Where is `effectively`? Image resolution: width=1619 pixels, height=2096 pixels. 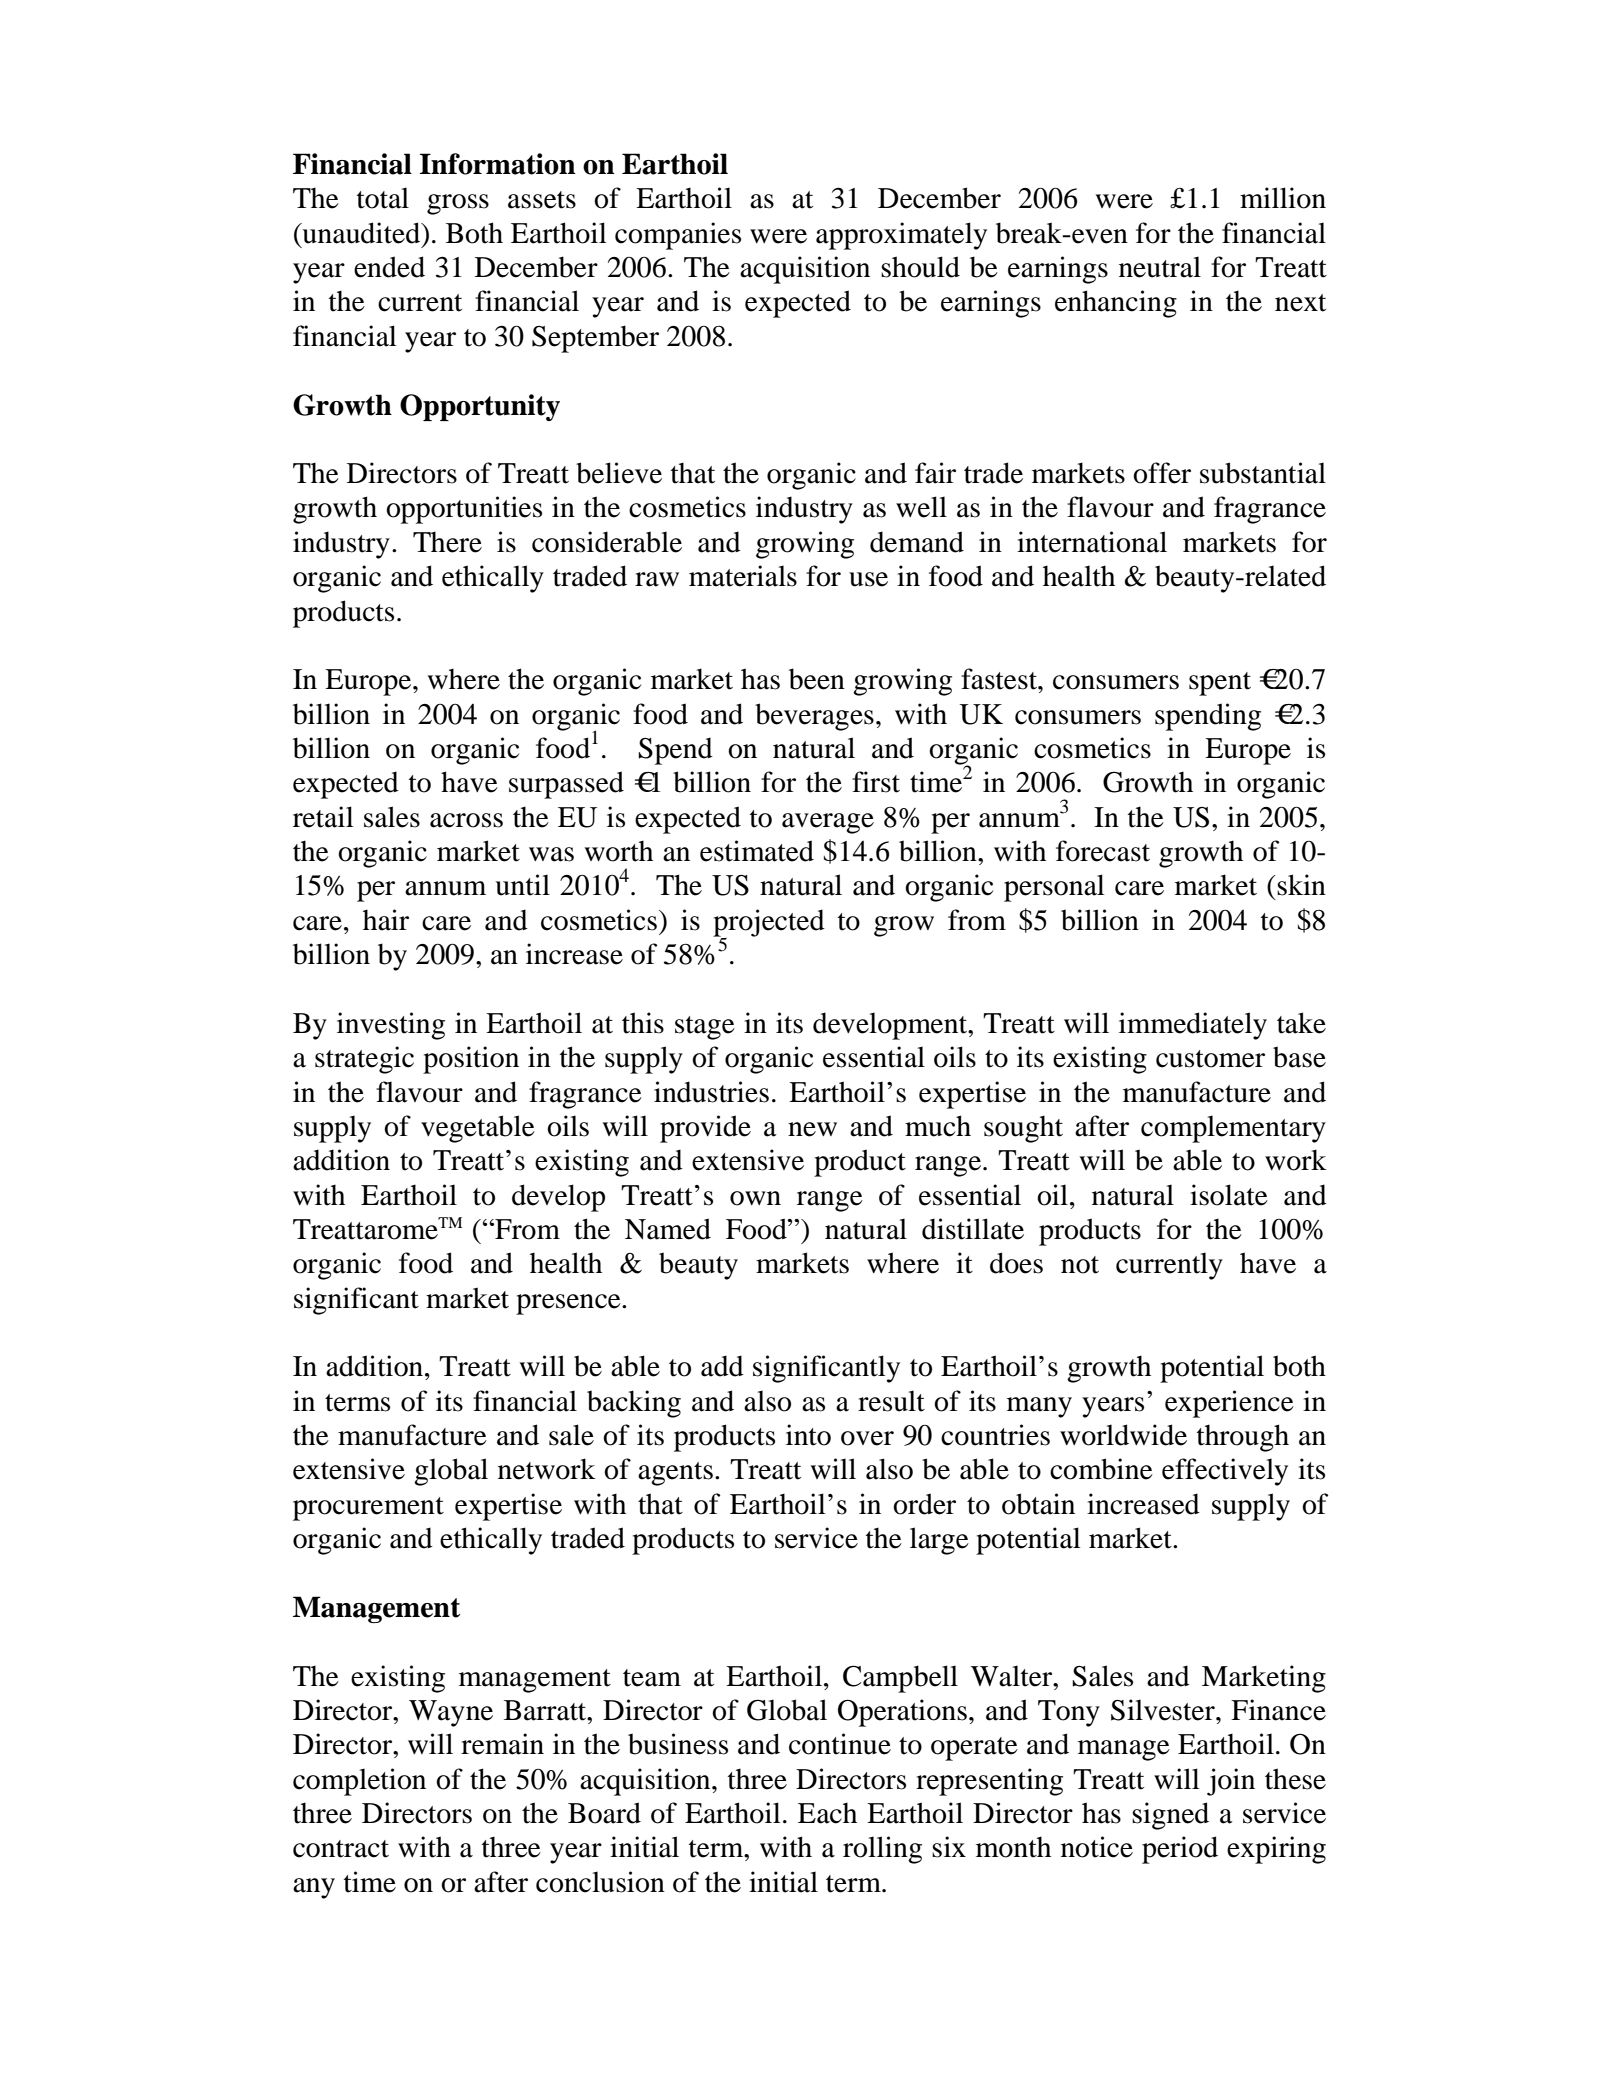
effectively is located at coordinates (1225, 1472).
